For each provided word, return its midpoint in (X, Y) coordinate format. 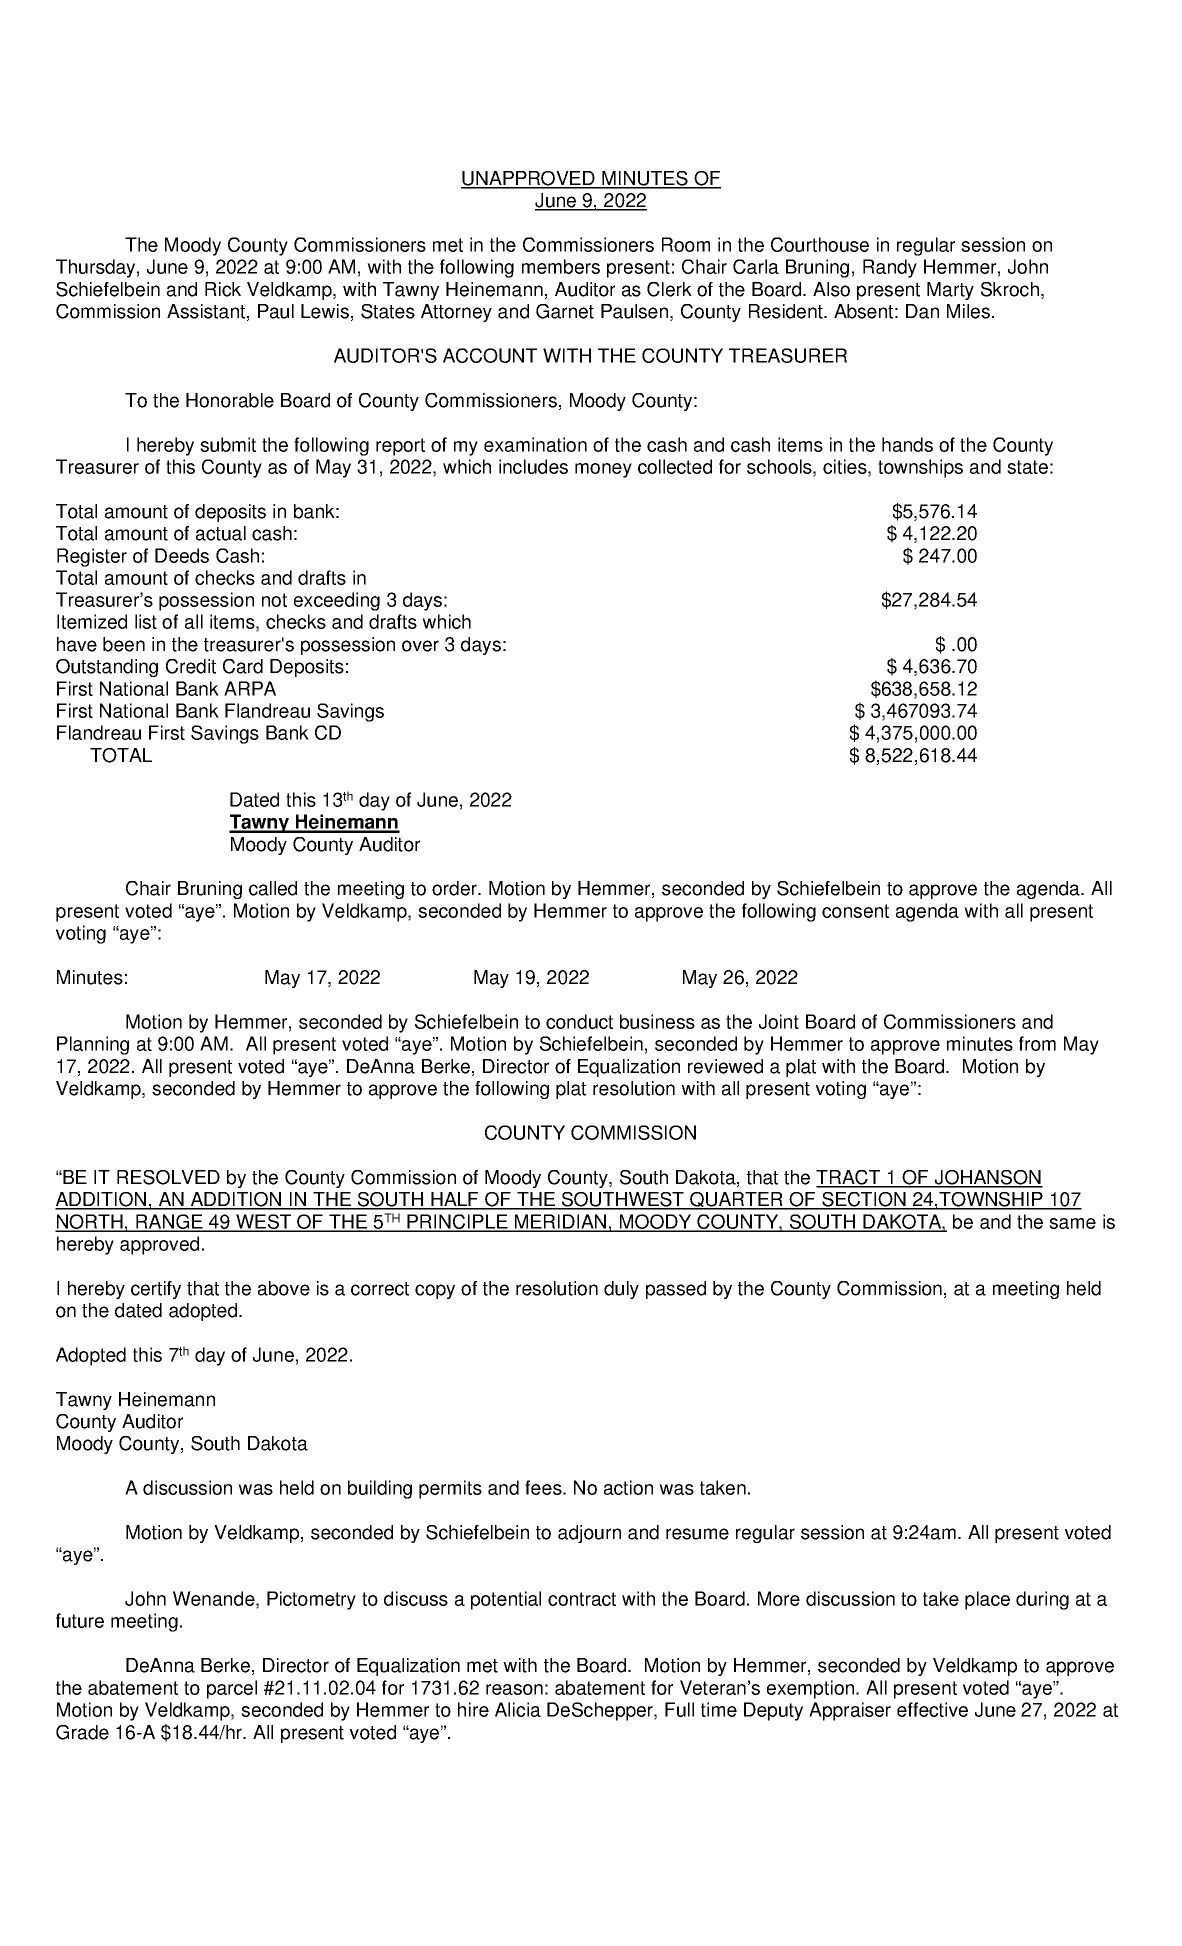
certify (156, 1290)
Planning (93, 1045)
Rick (223, 289)
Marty (950, 291)
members (561, 266)
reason (514, 1689)
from (1037, 1043)
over (420, 646)
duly (621, 1290)
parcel (232, 1689)
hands (907, 444)
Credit (191, 666)
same (1072, 1223)
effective (932, 1709)
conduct (579, 1021)
